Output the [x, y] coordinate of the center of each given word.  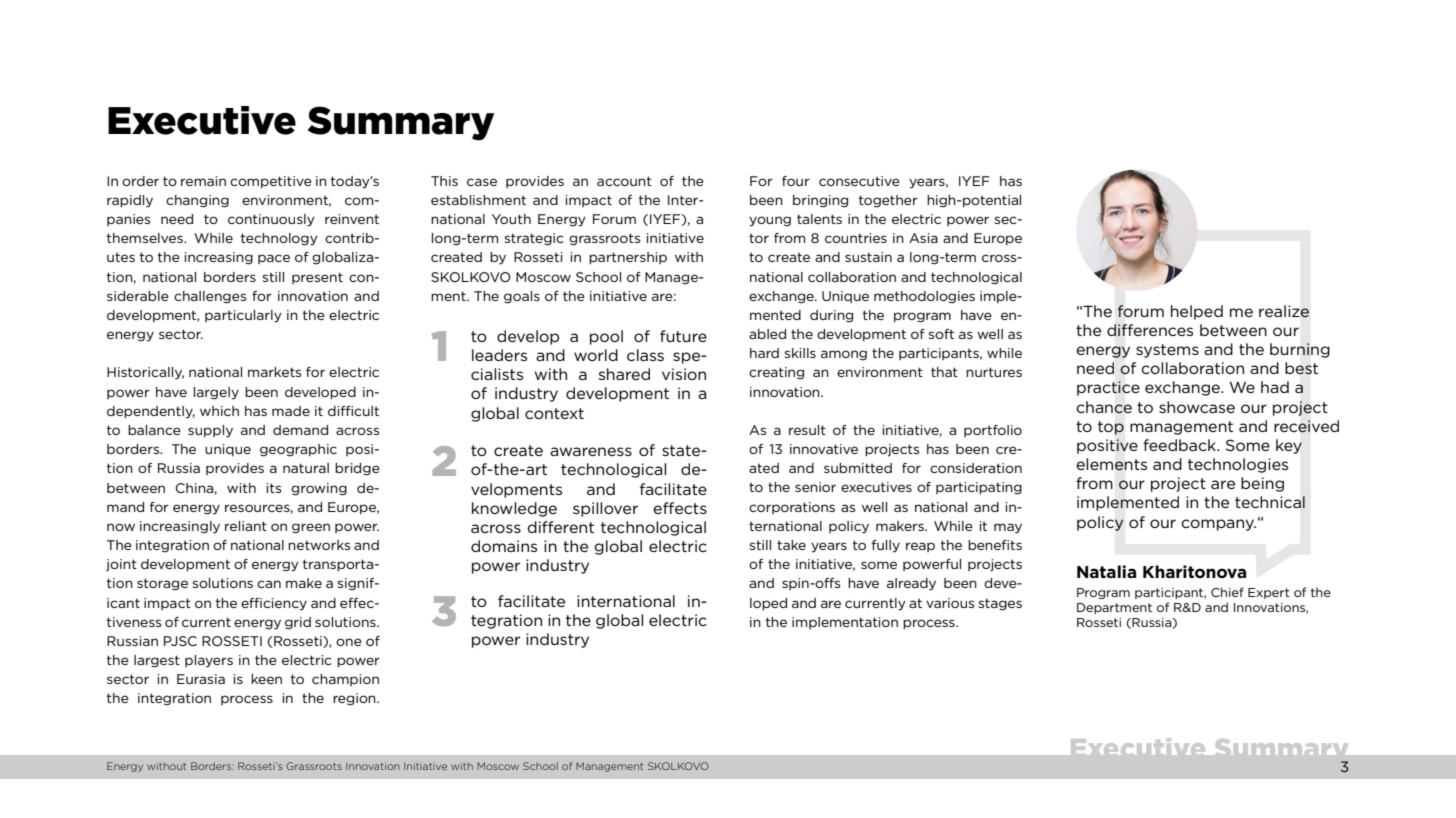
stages [1000, 604]
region [355, 699]
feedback [1180, 445]
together [888, 201]
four [796, 181]
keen [266, 679]
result [807, 430]
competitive [271, 182]
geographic [298, 450]
